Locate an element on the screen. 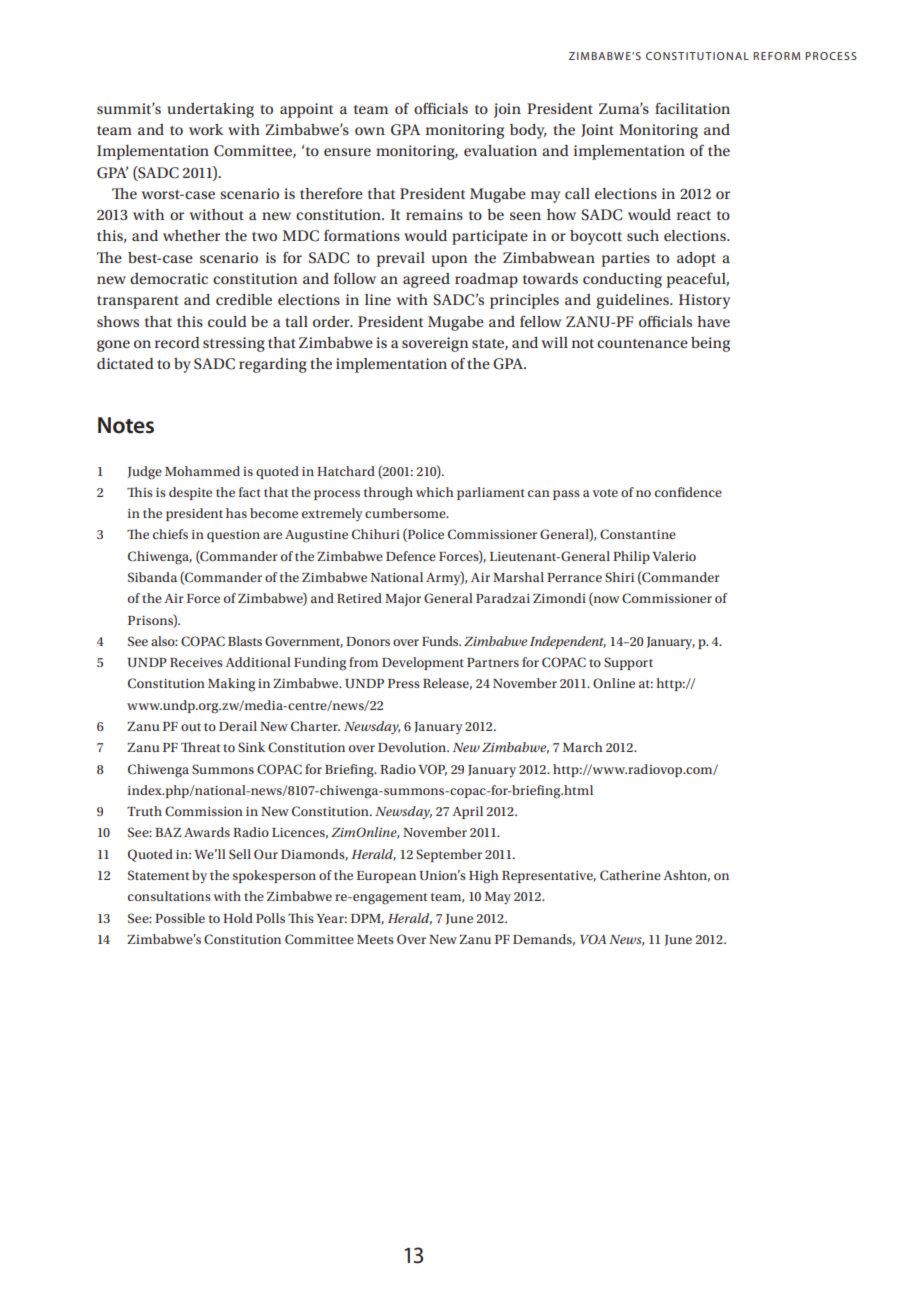 The width and height of the screenshot is (924, 1308). Threat is located at coordinates (200, 747).
